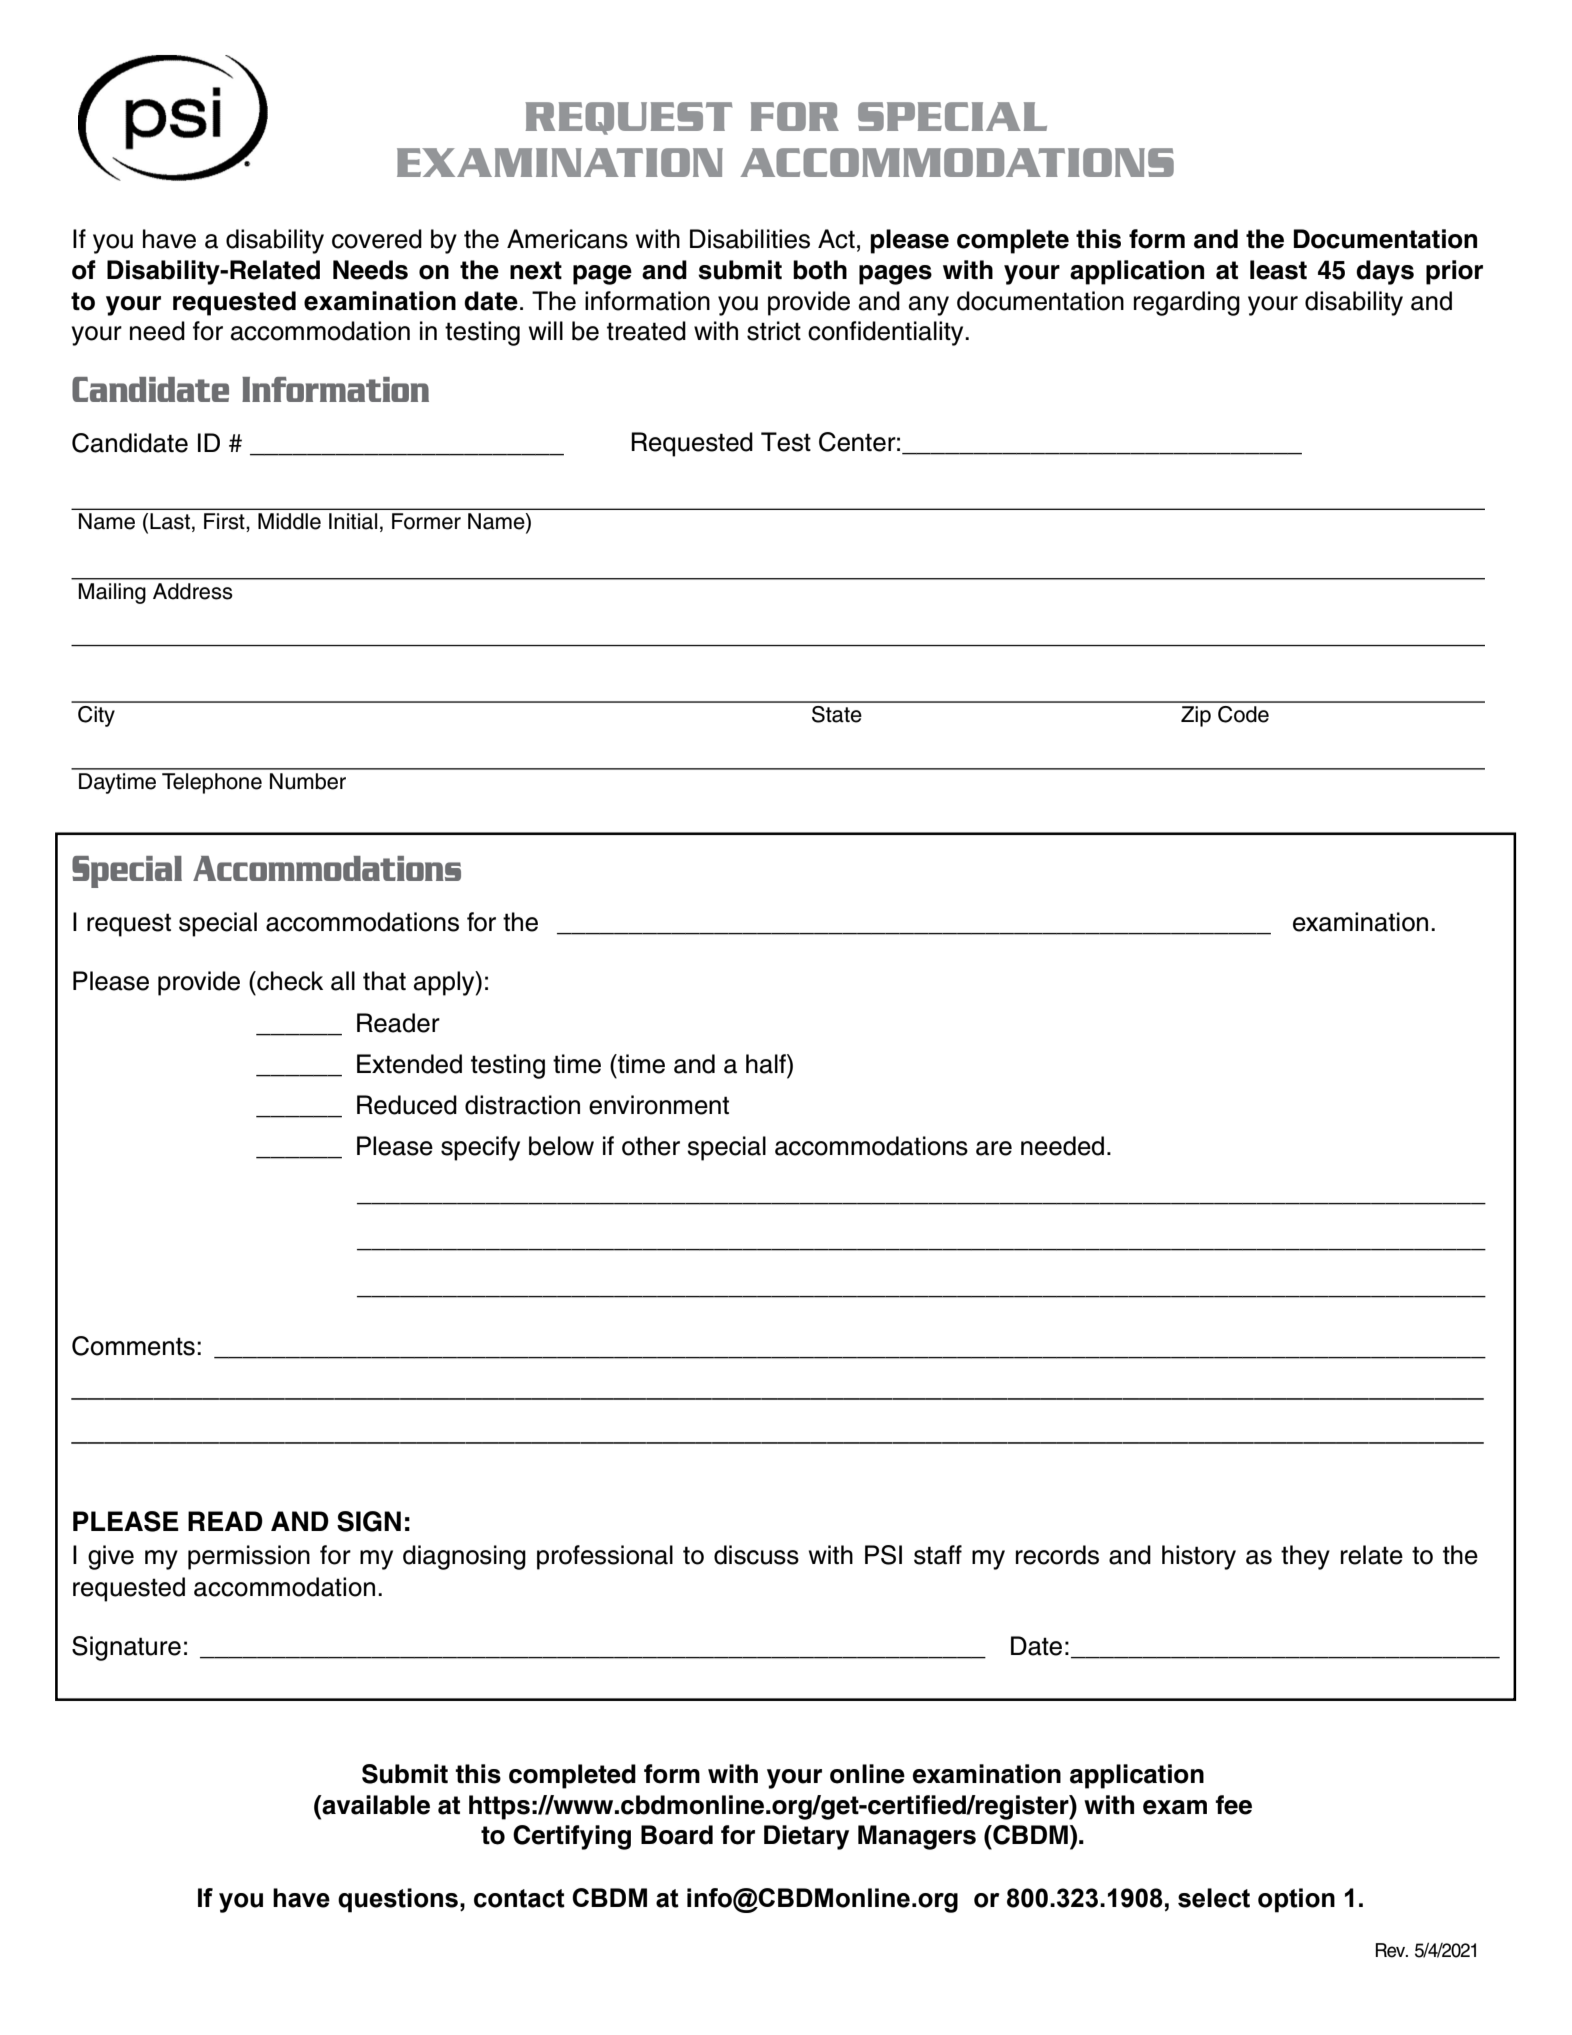  Describe the element at coordinates (398, 1900) in the screenshot. I see `questions` at that location.
